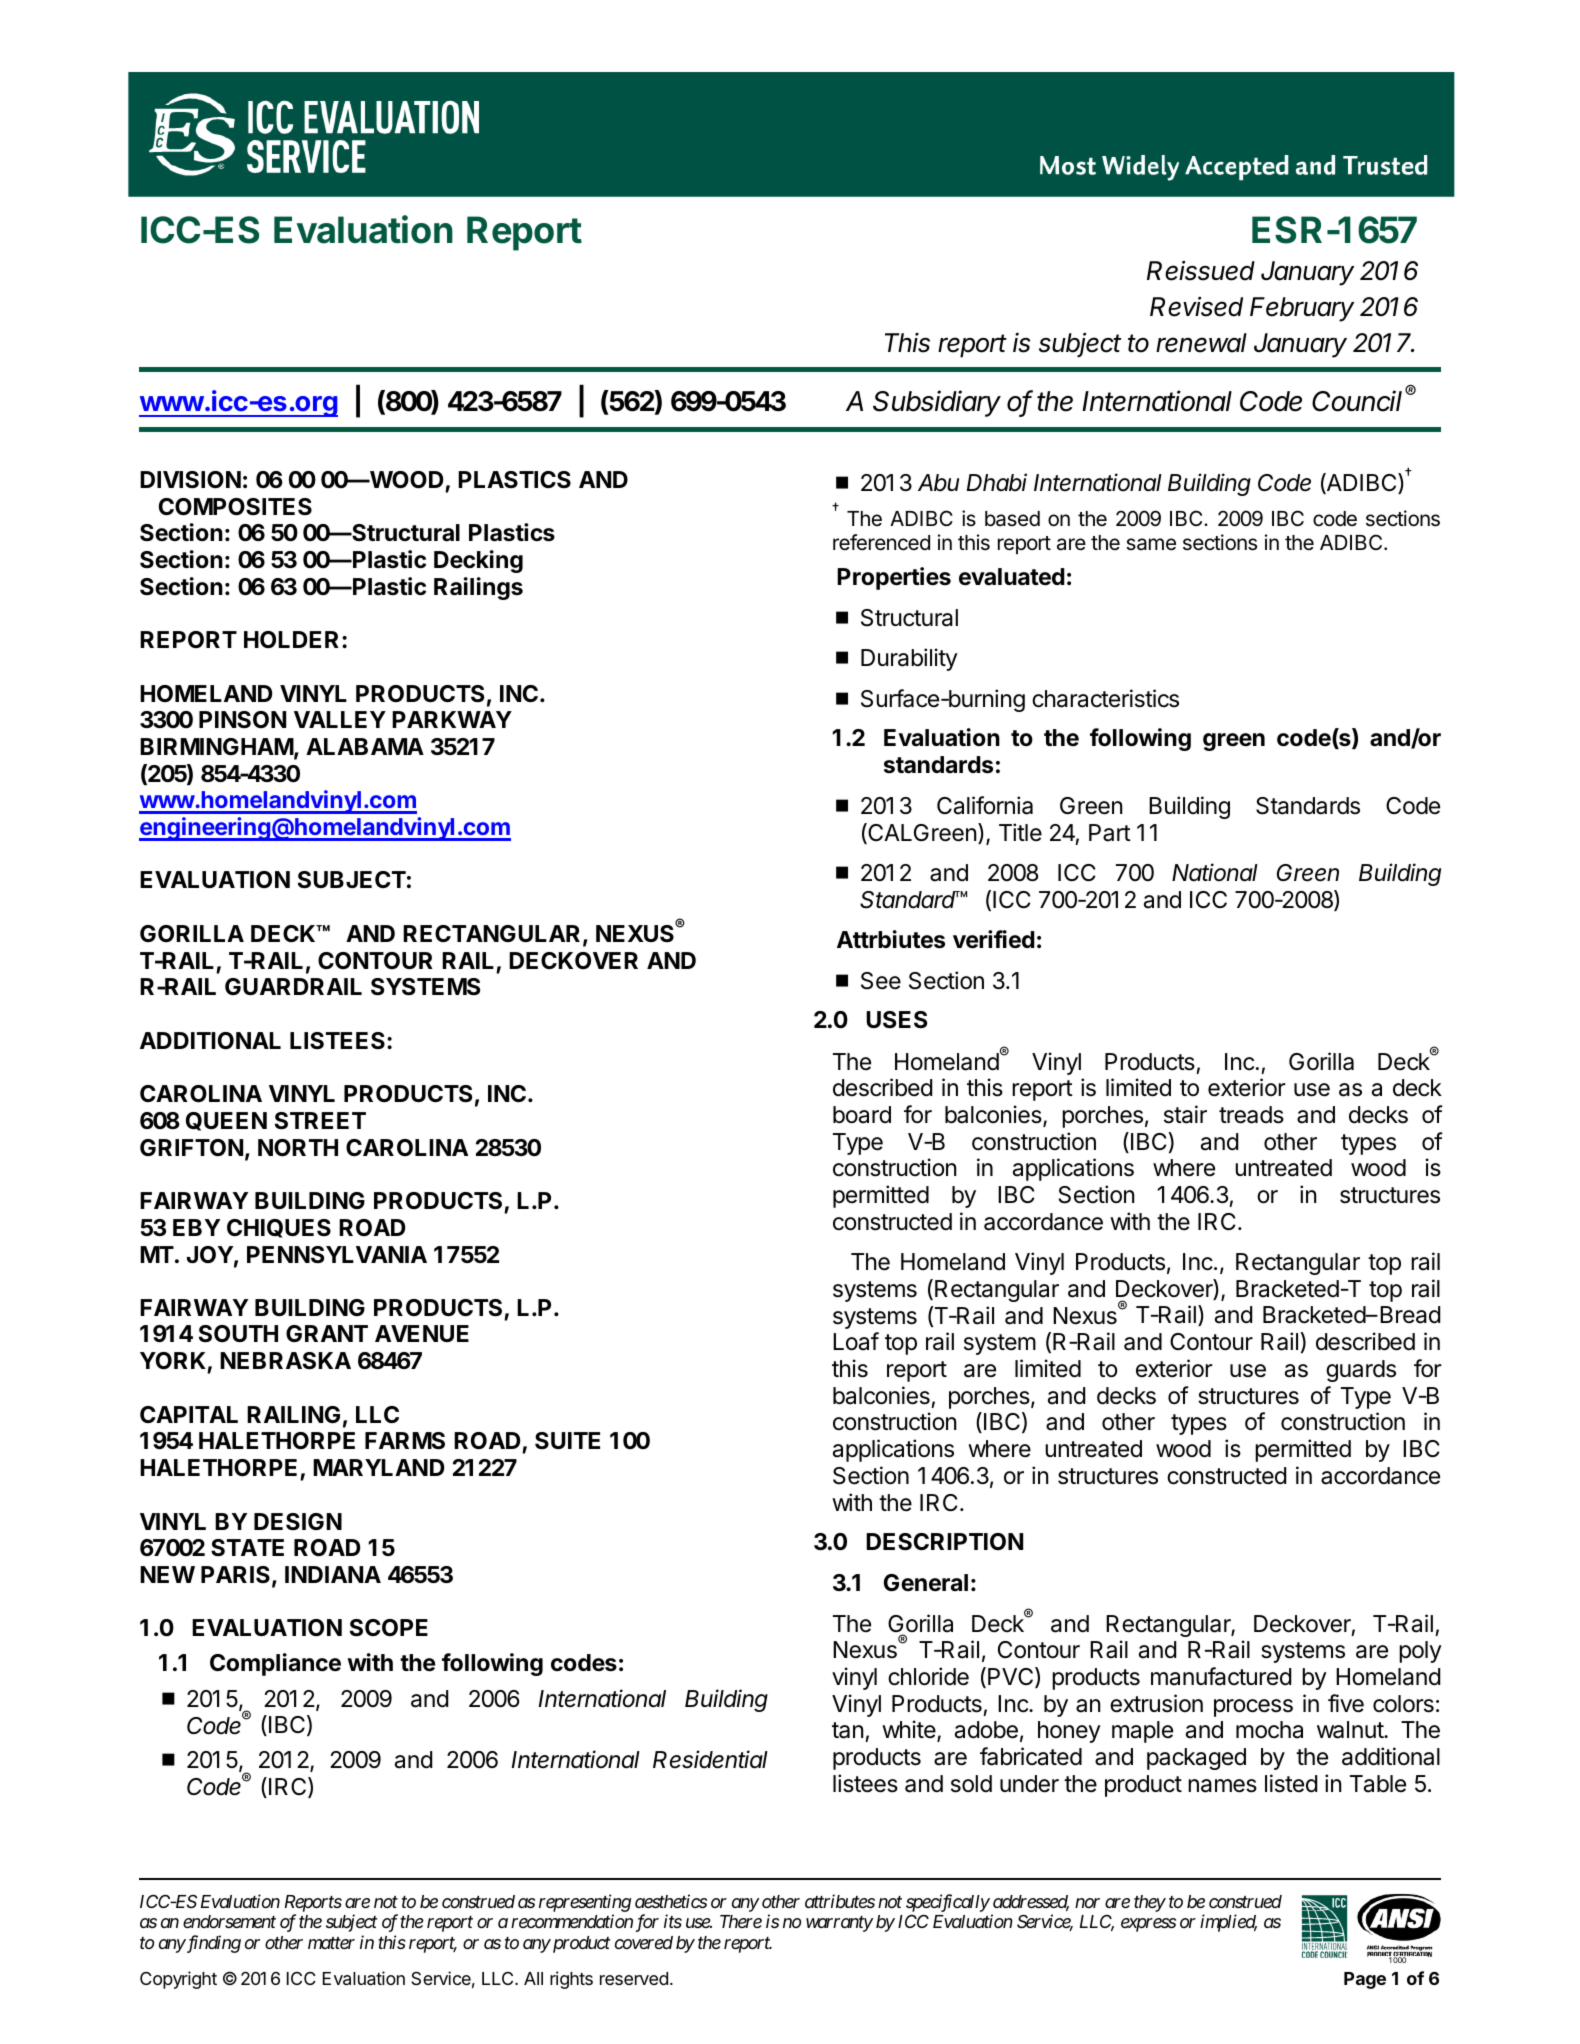 The width and height of the document is (1580, 2044). Describe the element at coordinates (862, 1115) in the document. I see `board` at that location.
